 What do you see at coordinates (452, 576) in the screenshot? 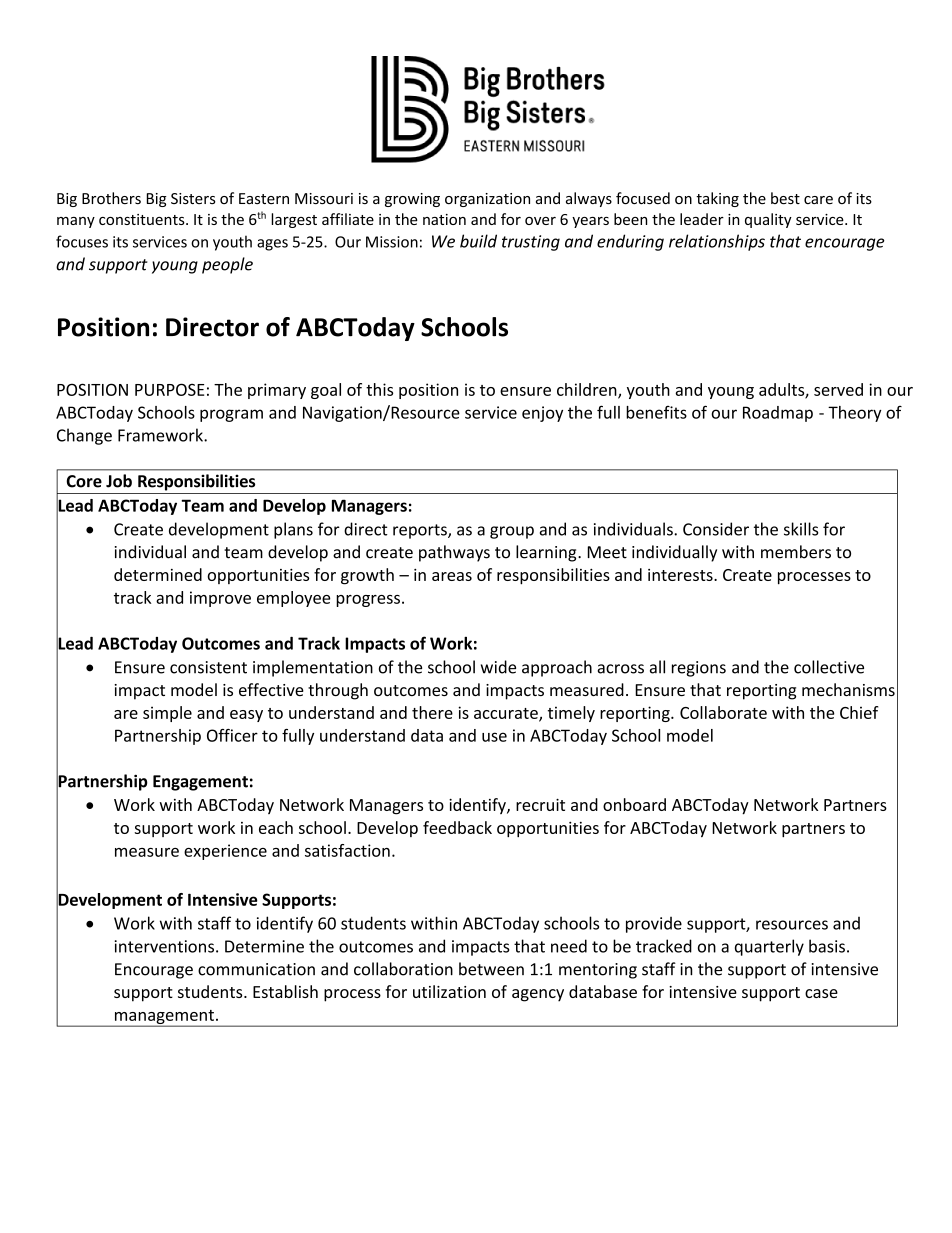
I see `areas` at bounding box center [452, 576].
